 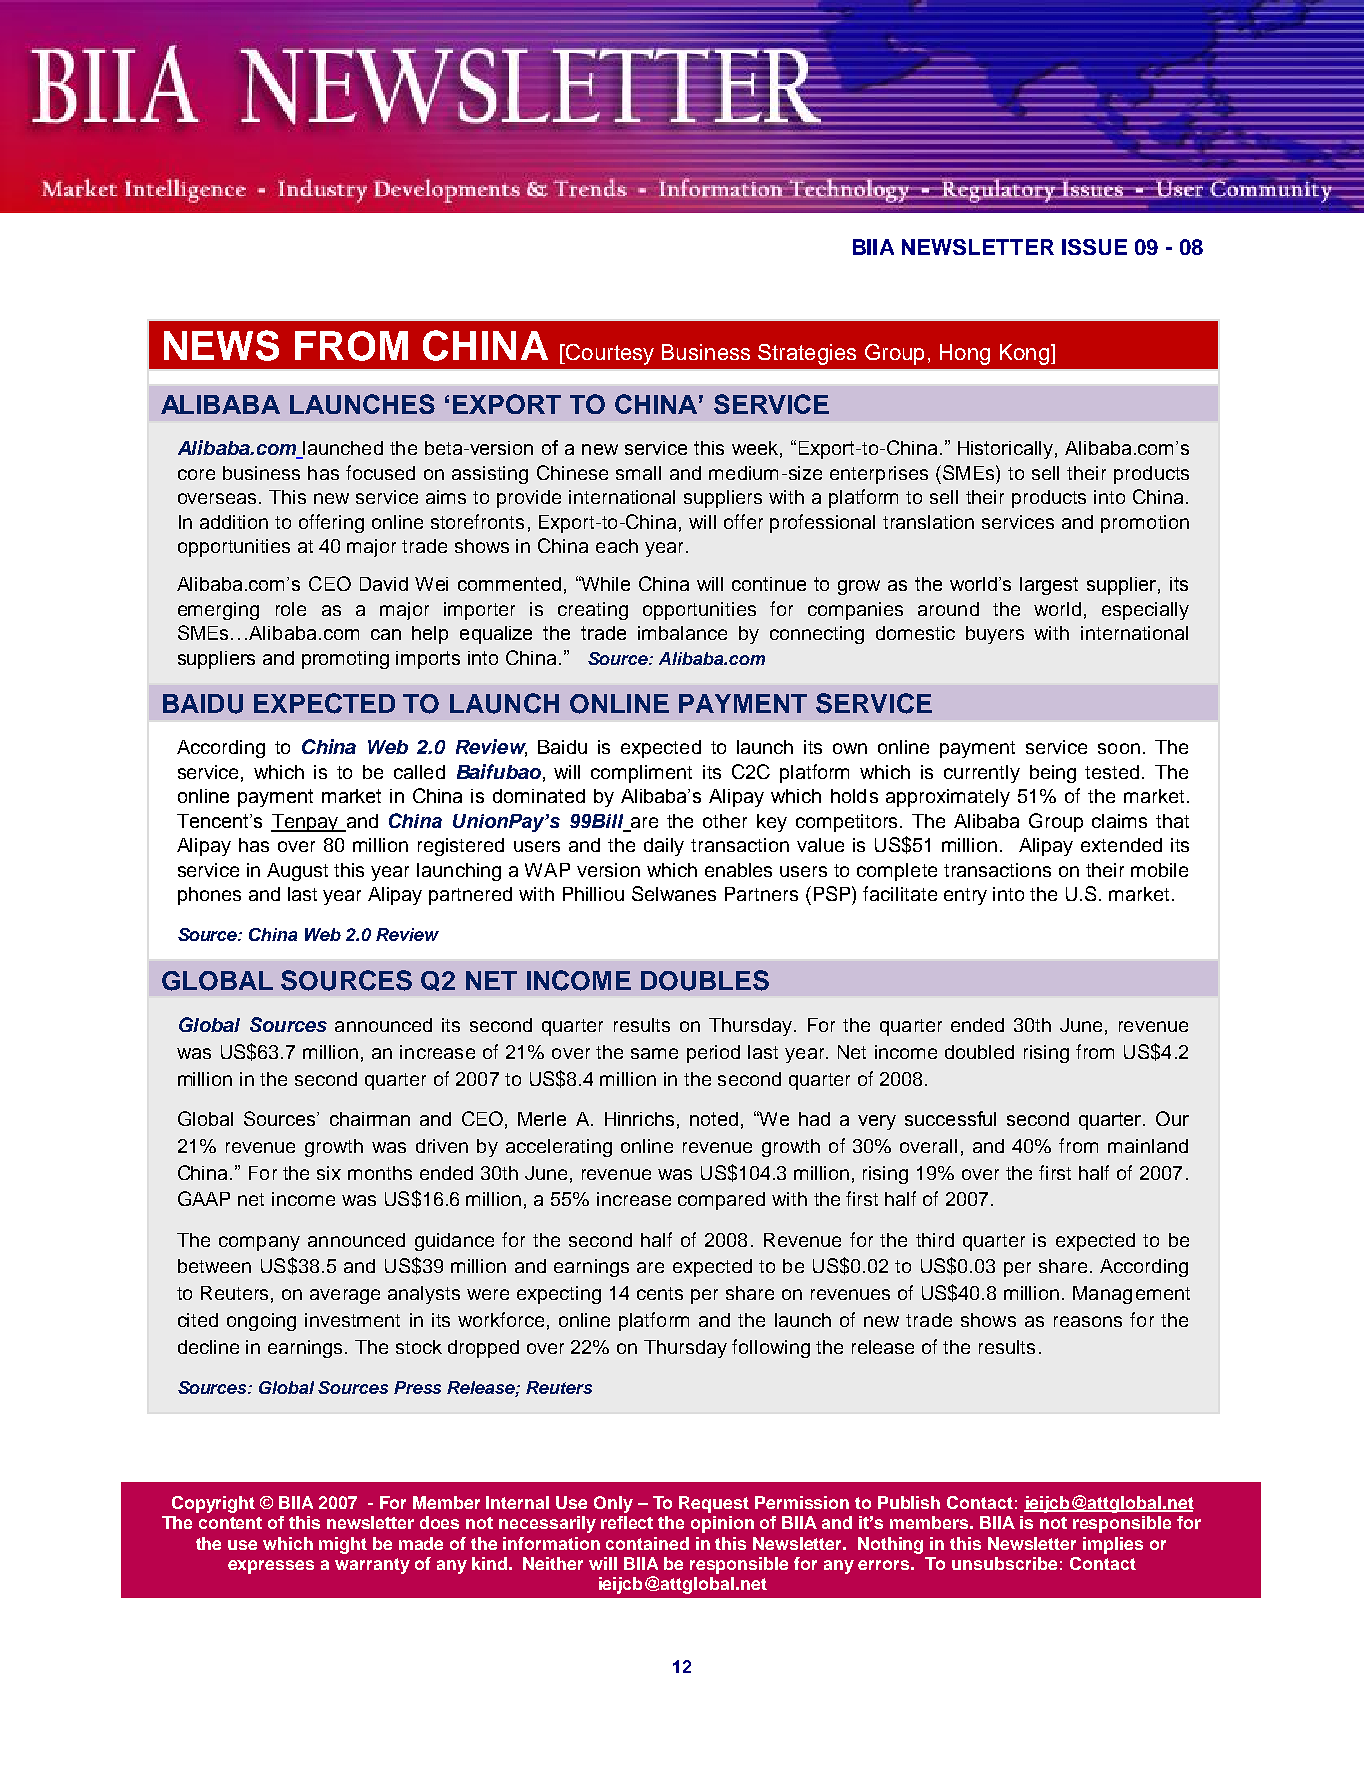 What do you see at coordinates (380, 472) in the image?
I see `focused` at bounding box center [380, 472].
